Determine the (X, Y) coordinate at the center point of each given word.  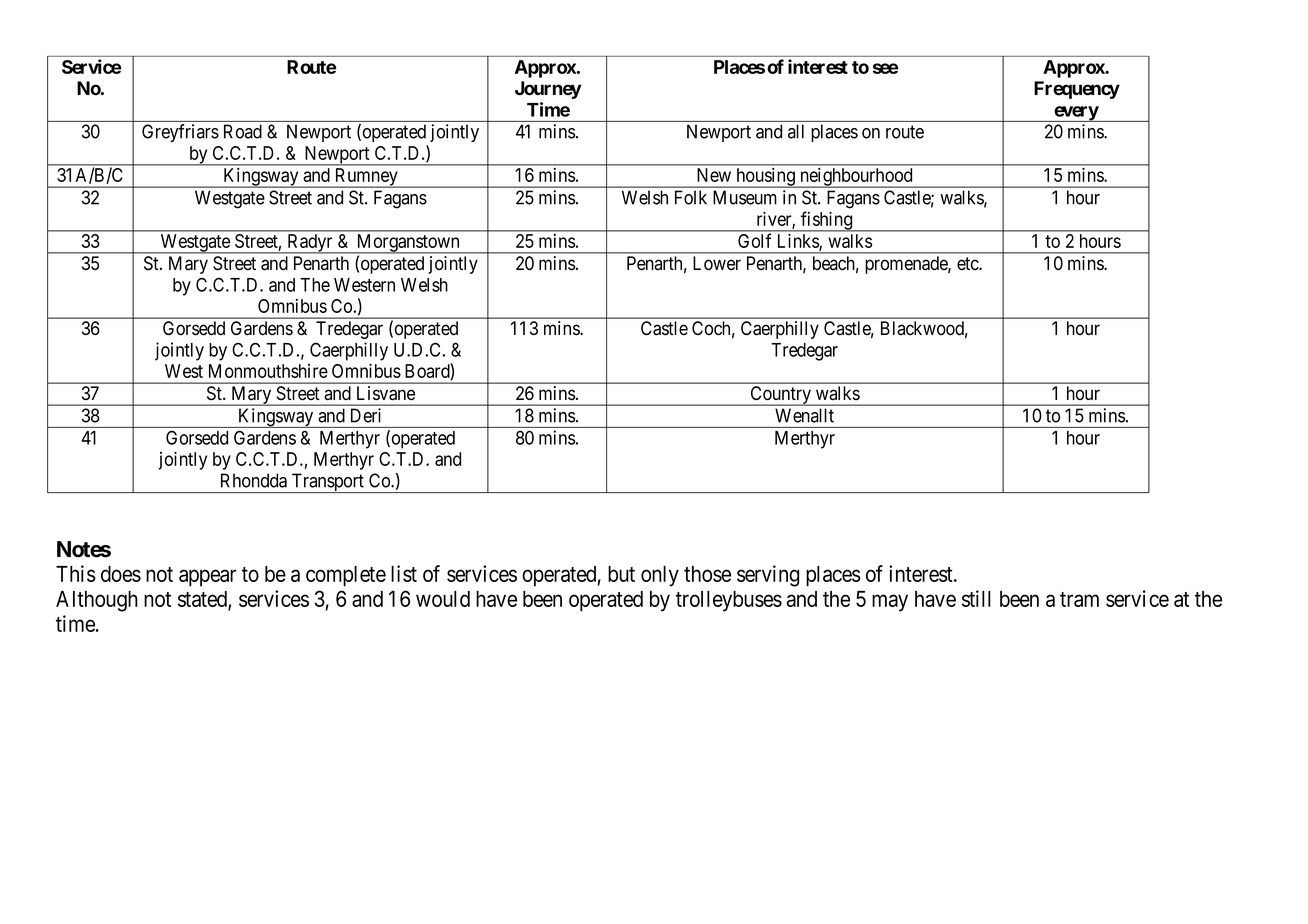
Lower (717, 263)
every (1076, 114)
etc (968, 264)
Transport (327, 483)
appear (207, 578)
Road (243, 131)
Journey (548, 90)
